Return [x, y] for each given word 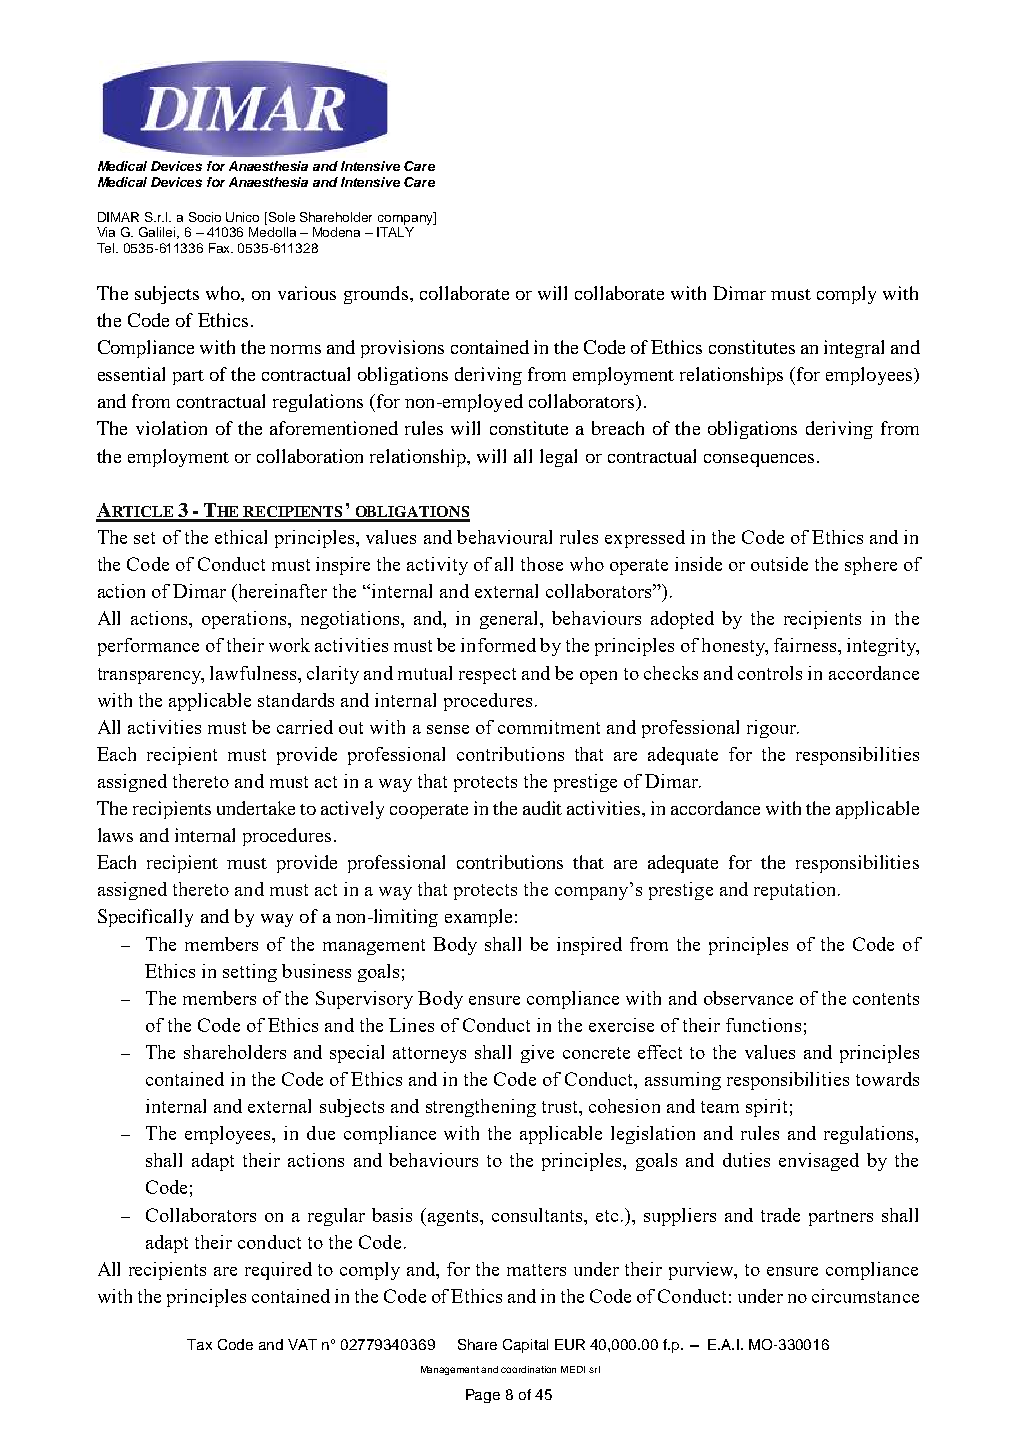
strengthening [481, 1108]
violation [171, 428]
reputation [796, 891]
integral [854, 349]
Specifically [145, 918]
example [478, 918]
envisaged [819, 1162]
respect [487, 676]
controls [770, 673]
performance [148, 647]
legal [558, 458]
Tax [199, 1344]
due [321, 1133]
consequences [759, 460]
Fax [221, 248]
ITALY [395, 232]
